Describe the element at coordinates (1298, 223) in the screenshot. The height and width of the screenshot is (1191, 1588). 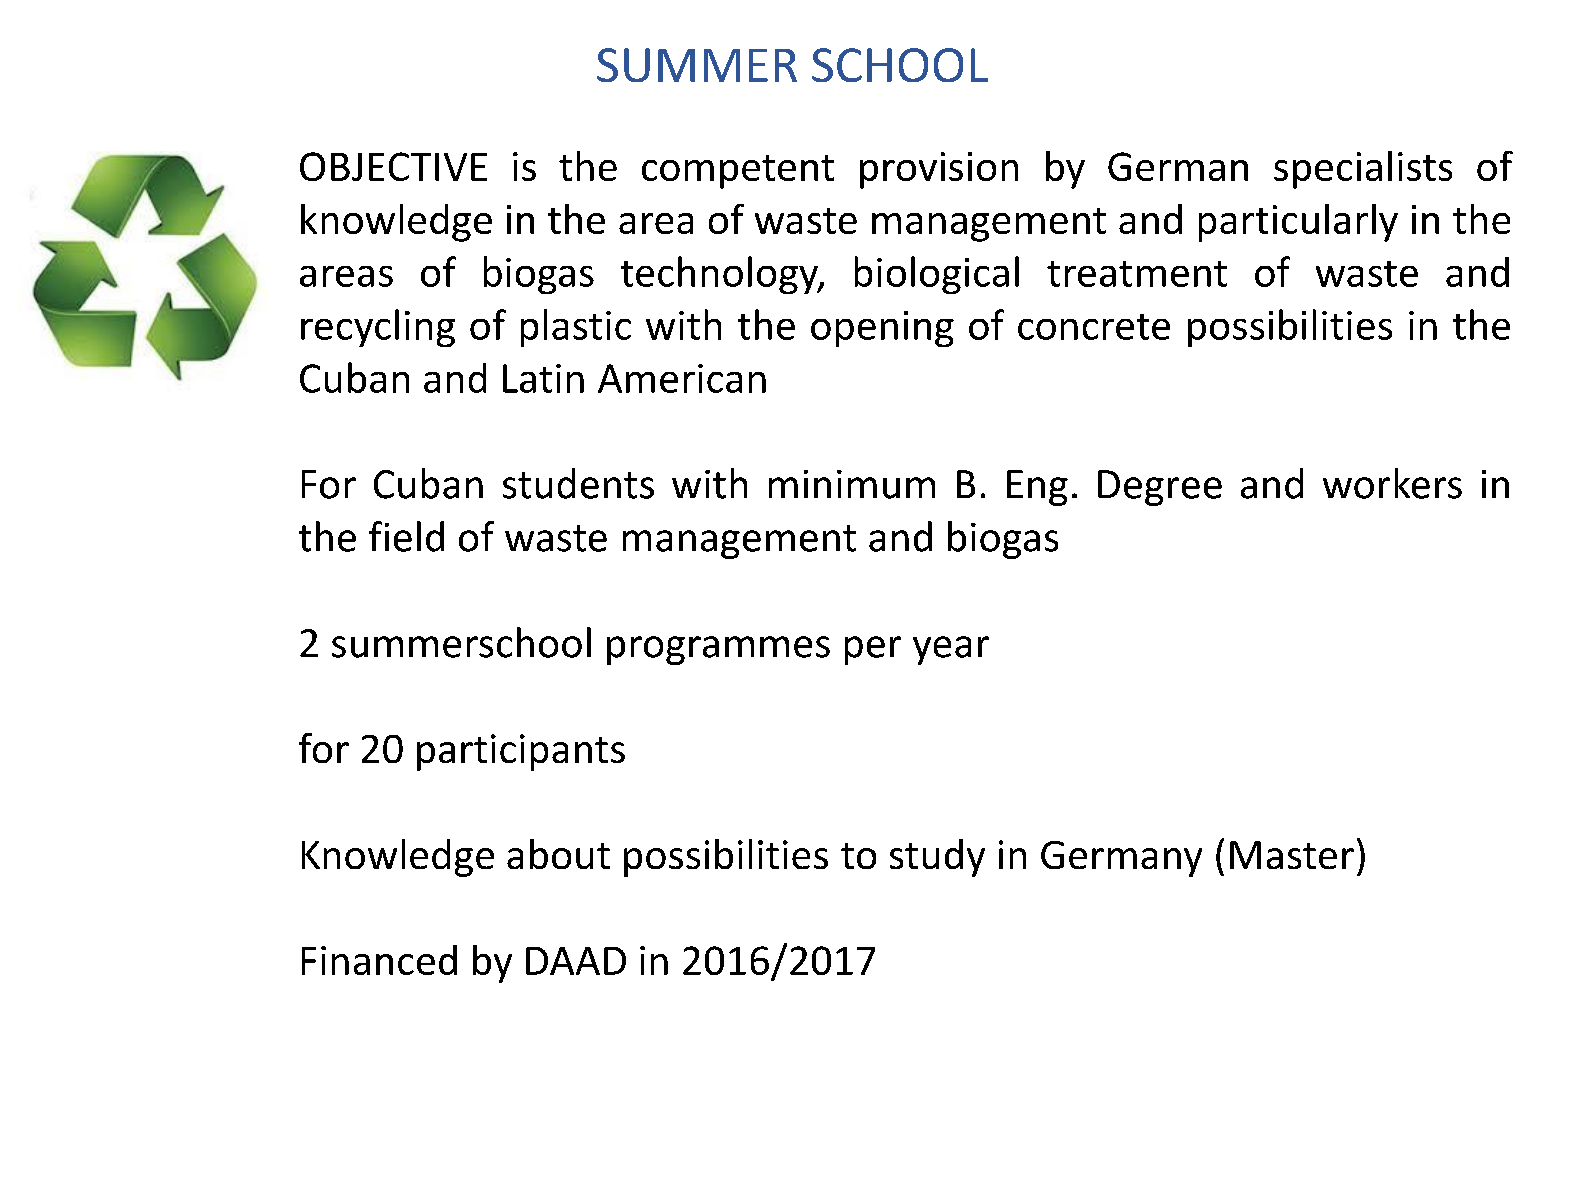
I see `particularly` at that location.
